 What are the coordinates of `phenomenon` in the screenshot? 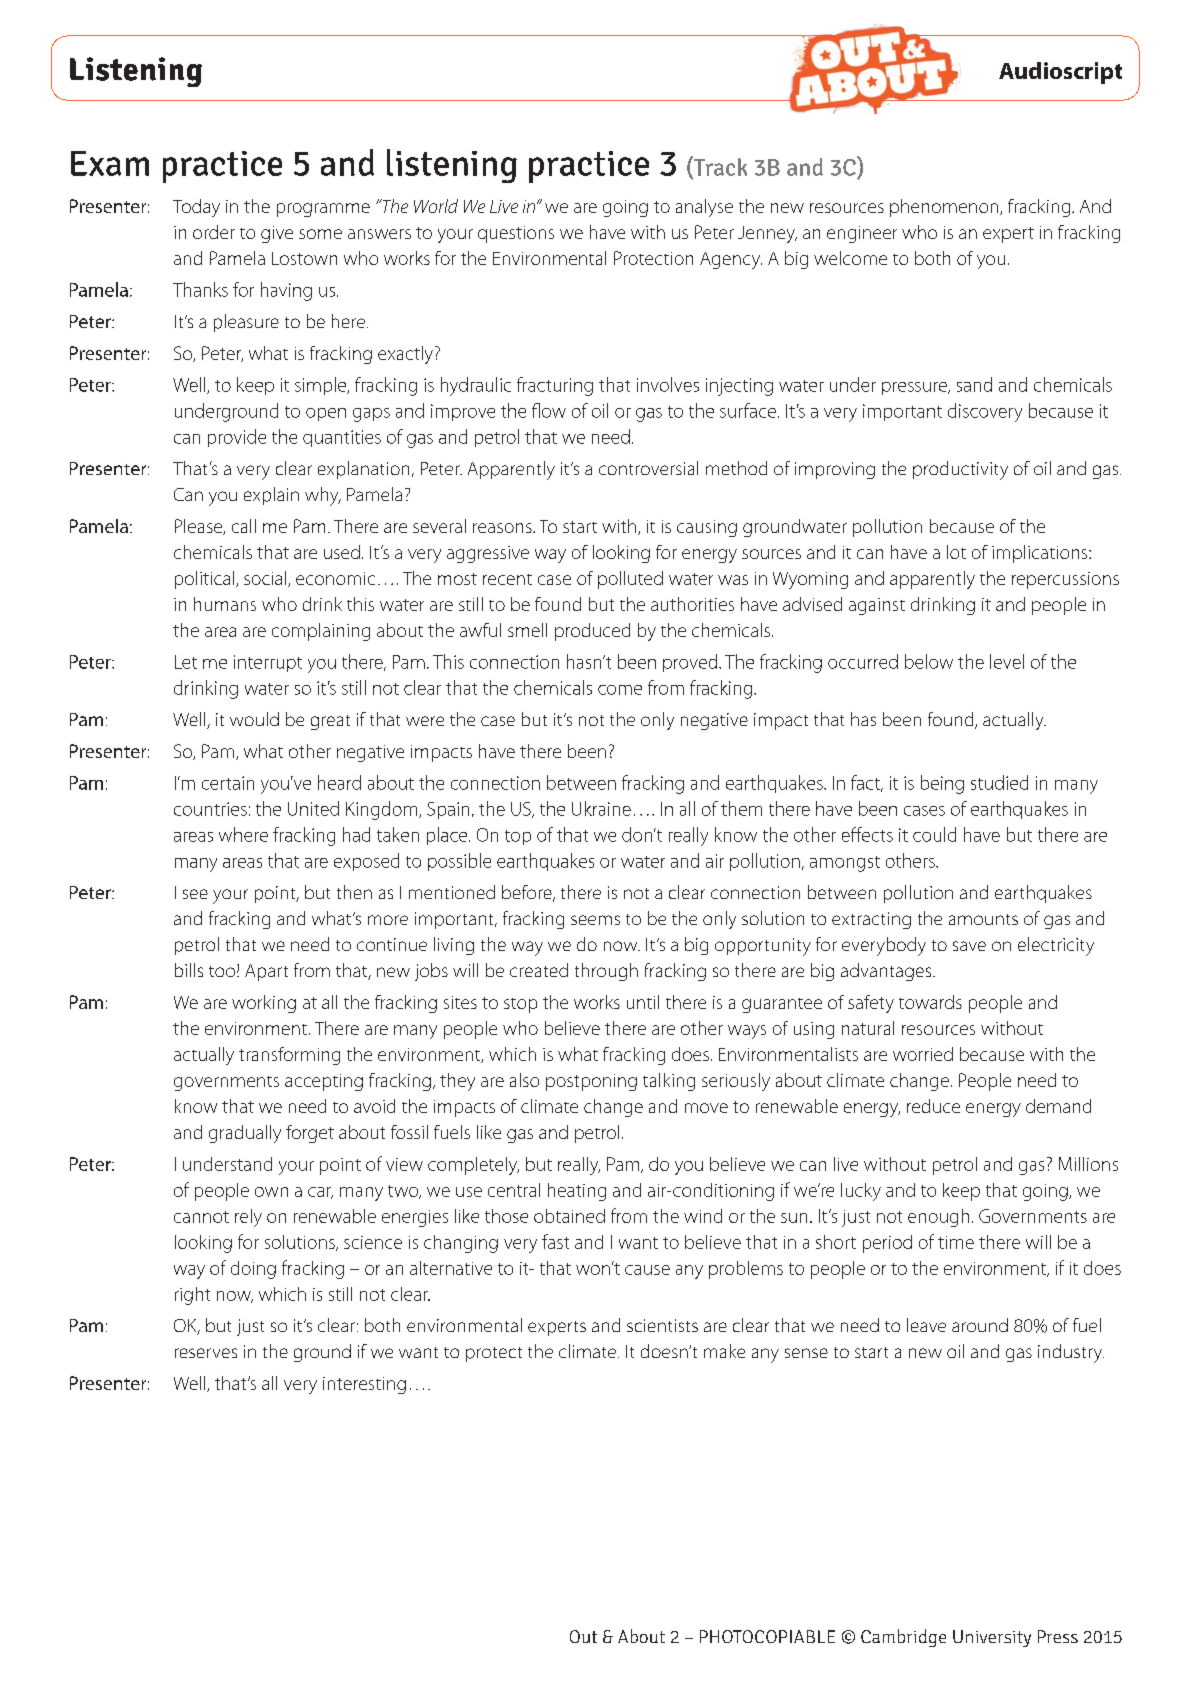 It's located at (945, 208).
